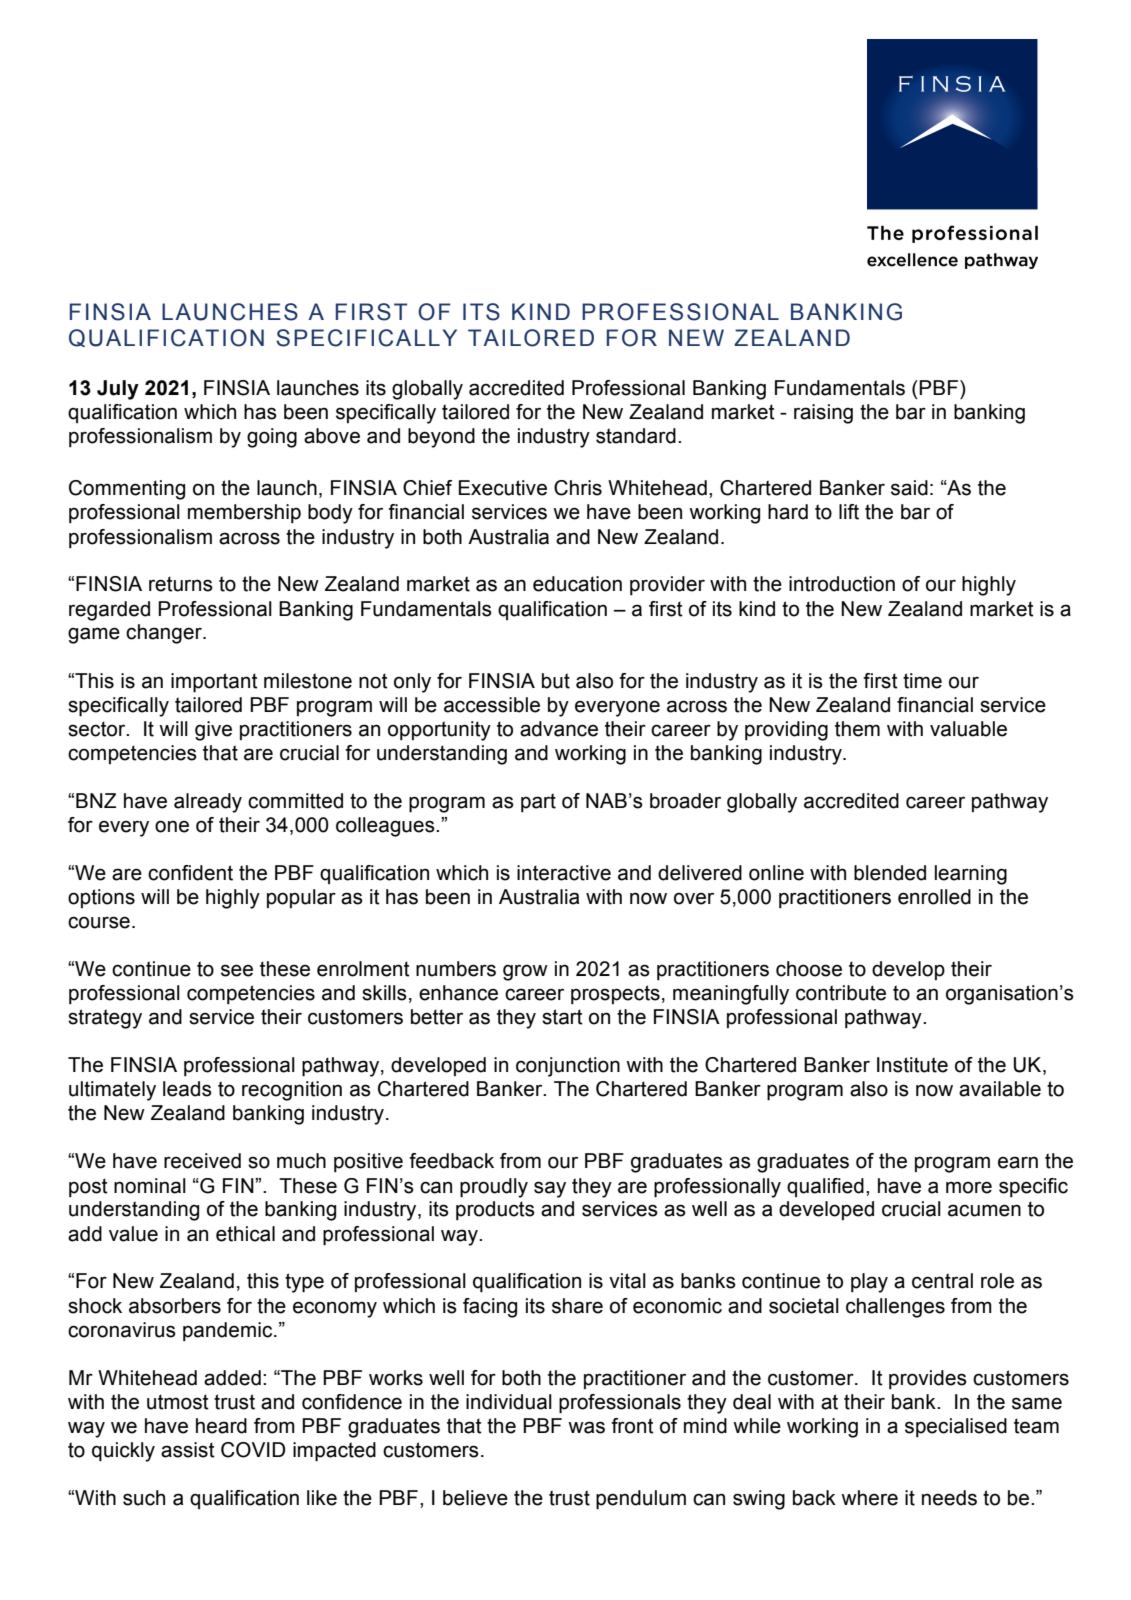 Image resolution: width=1131 pixels, height=1600 pixels. What do you see at coordinates (214, 683) in the image?
I see `important` at bounding box center [214, 683].
